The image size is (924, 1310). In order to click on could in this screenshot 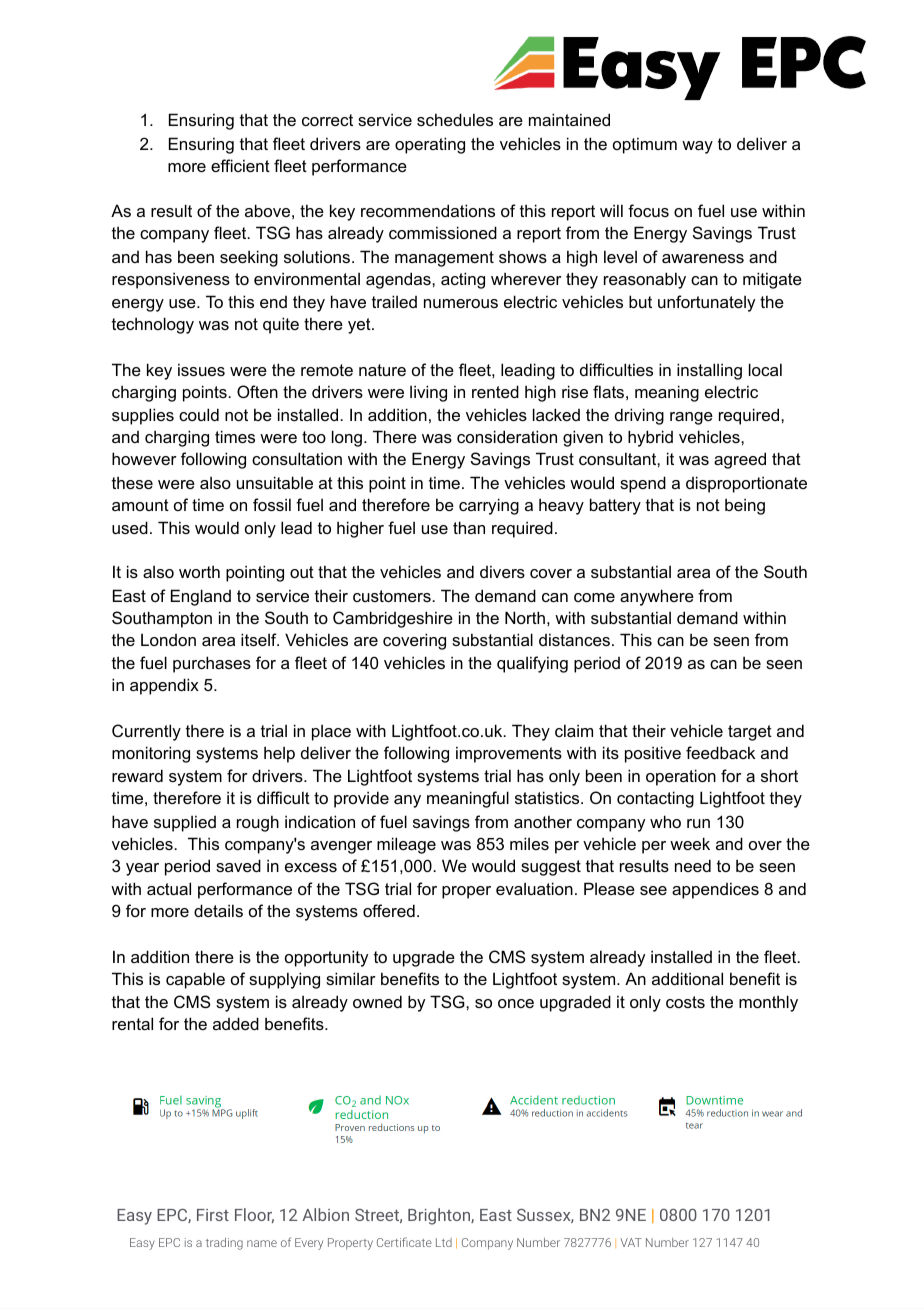, I will do `click(199, 414)`.
